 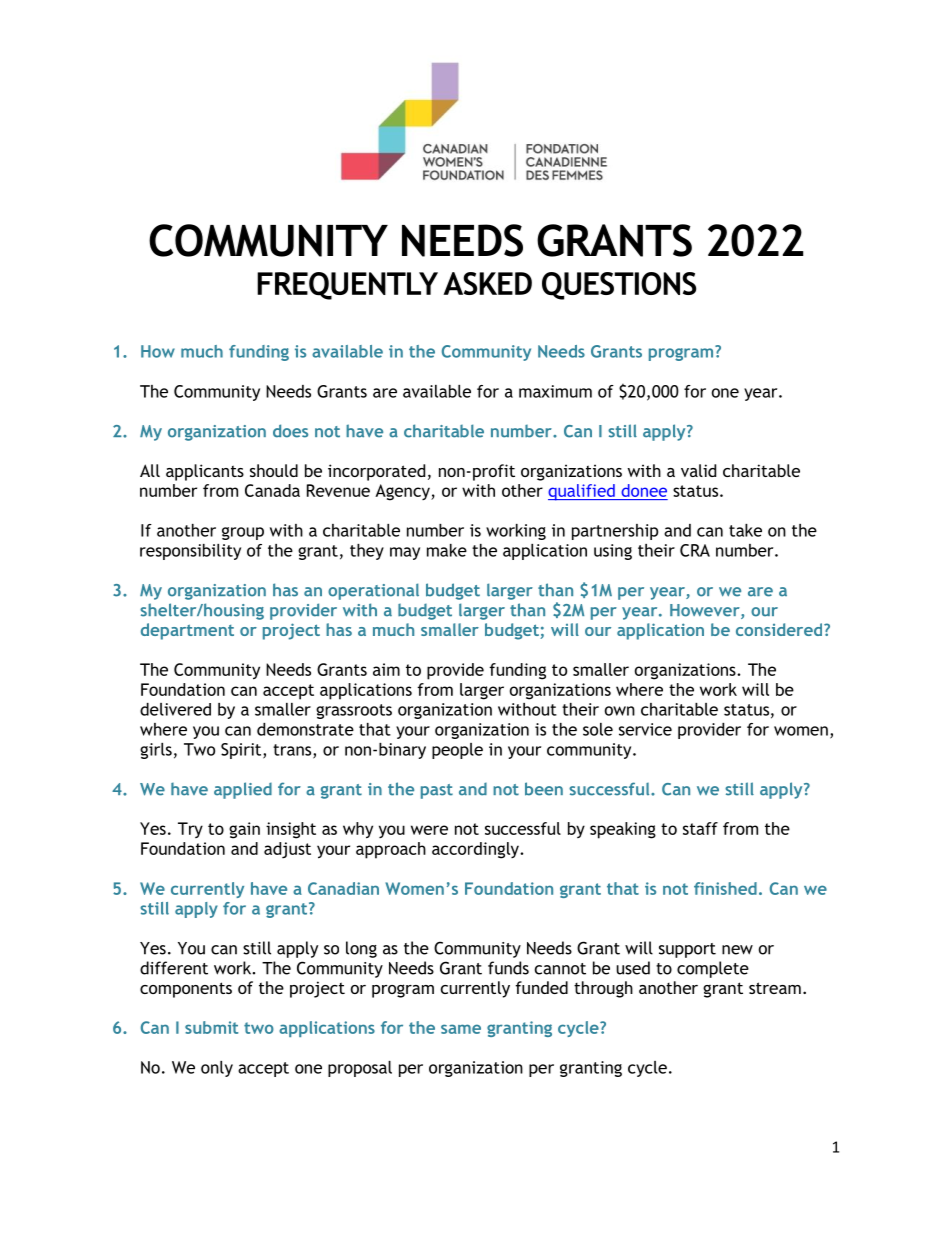 What do you see at coordinates (620, 711) in the screenshot?
I see `own` at bounding box center [620, 711].
